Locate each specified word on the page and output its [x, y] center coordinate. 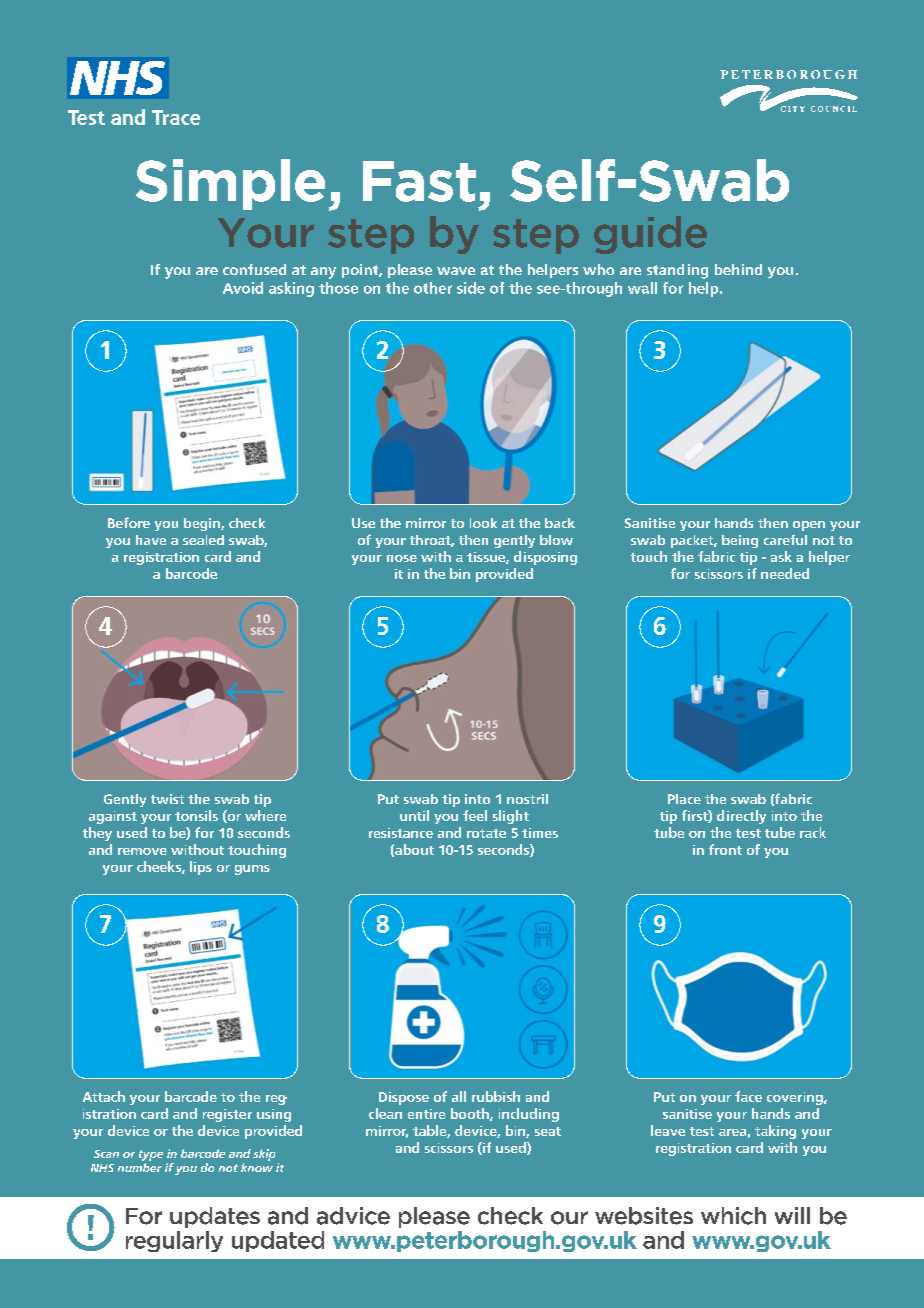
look [483, 523]
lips [201, 868]
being [740, 541]
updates [215, 1217]
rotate [486, 833]
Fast [419, 181]
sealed [203, 540]
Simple [230, 184]
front [725, 849]
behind [738, 269]
